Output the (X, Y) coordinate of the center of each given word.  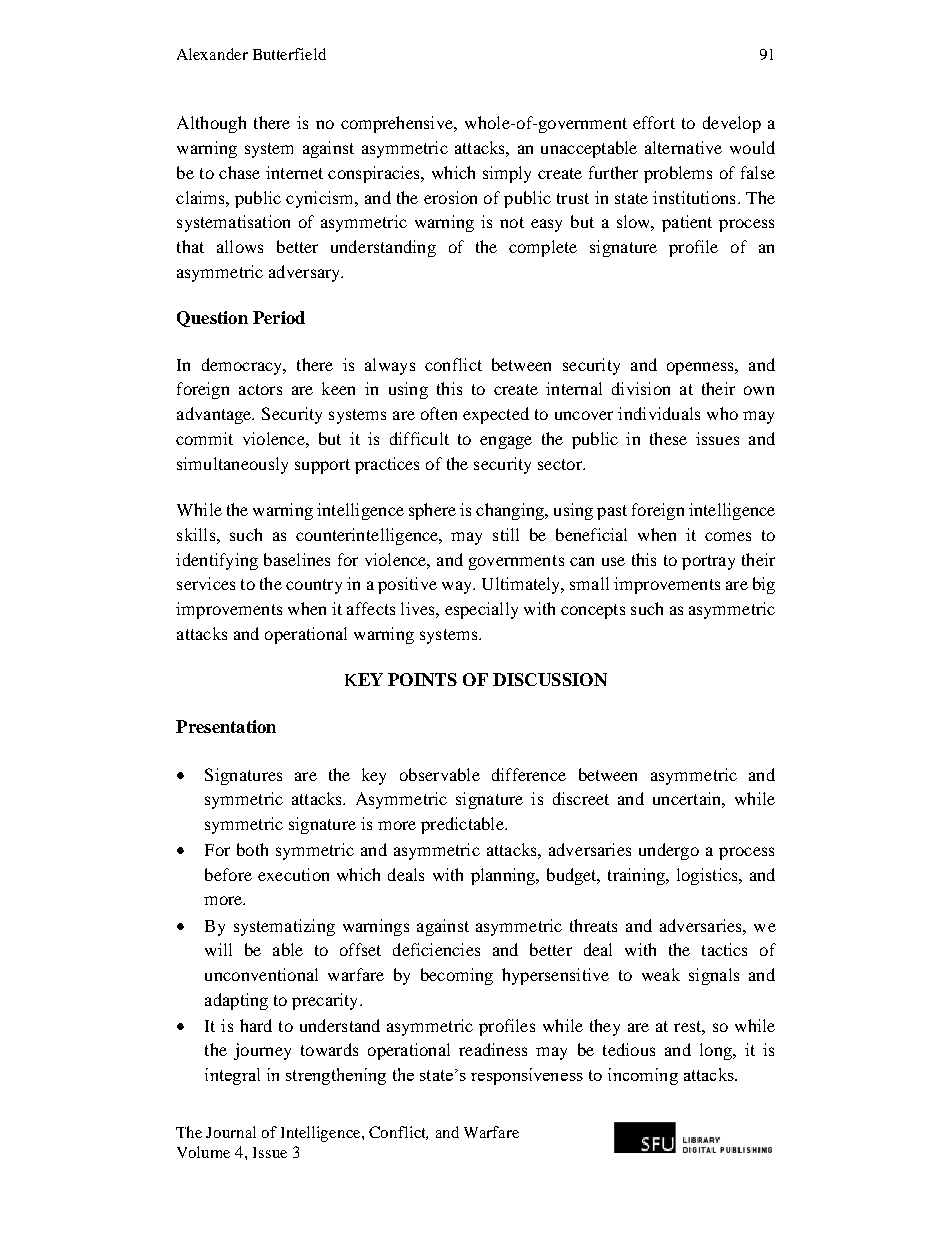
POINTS (422, 679)
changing (511, 511)
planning (504, 876)
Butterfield (289, 54)
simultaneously (232, 465)
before (228, 874)
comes (728, 536)
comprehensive (398, 124)
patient (687, 223)
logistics (708, 876)
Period (279, 317)
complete (543, 248)
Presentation (226, 726)
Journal (231, 1132)
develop (732, 124)
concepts (593, 611)
